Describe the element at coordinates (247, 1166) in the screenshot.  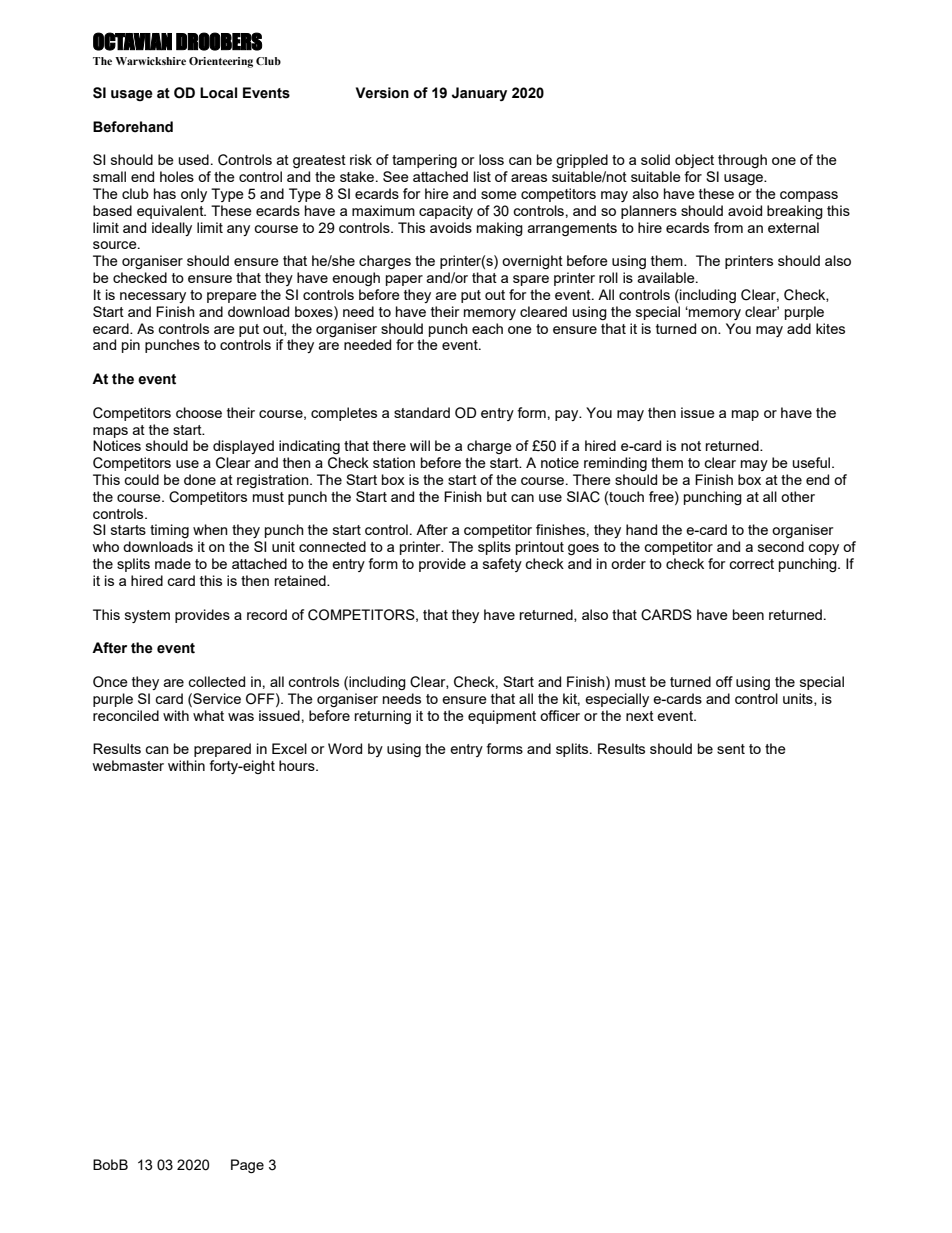
I see `Page` at that location.
